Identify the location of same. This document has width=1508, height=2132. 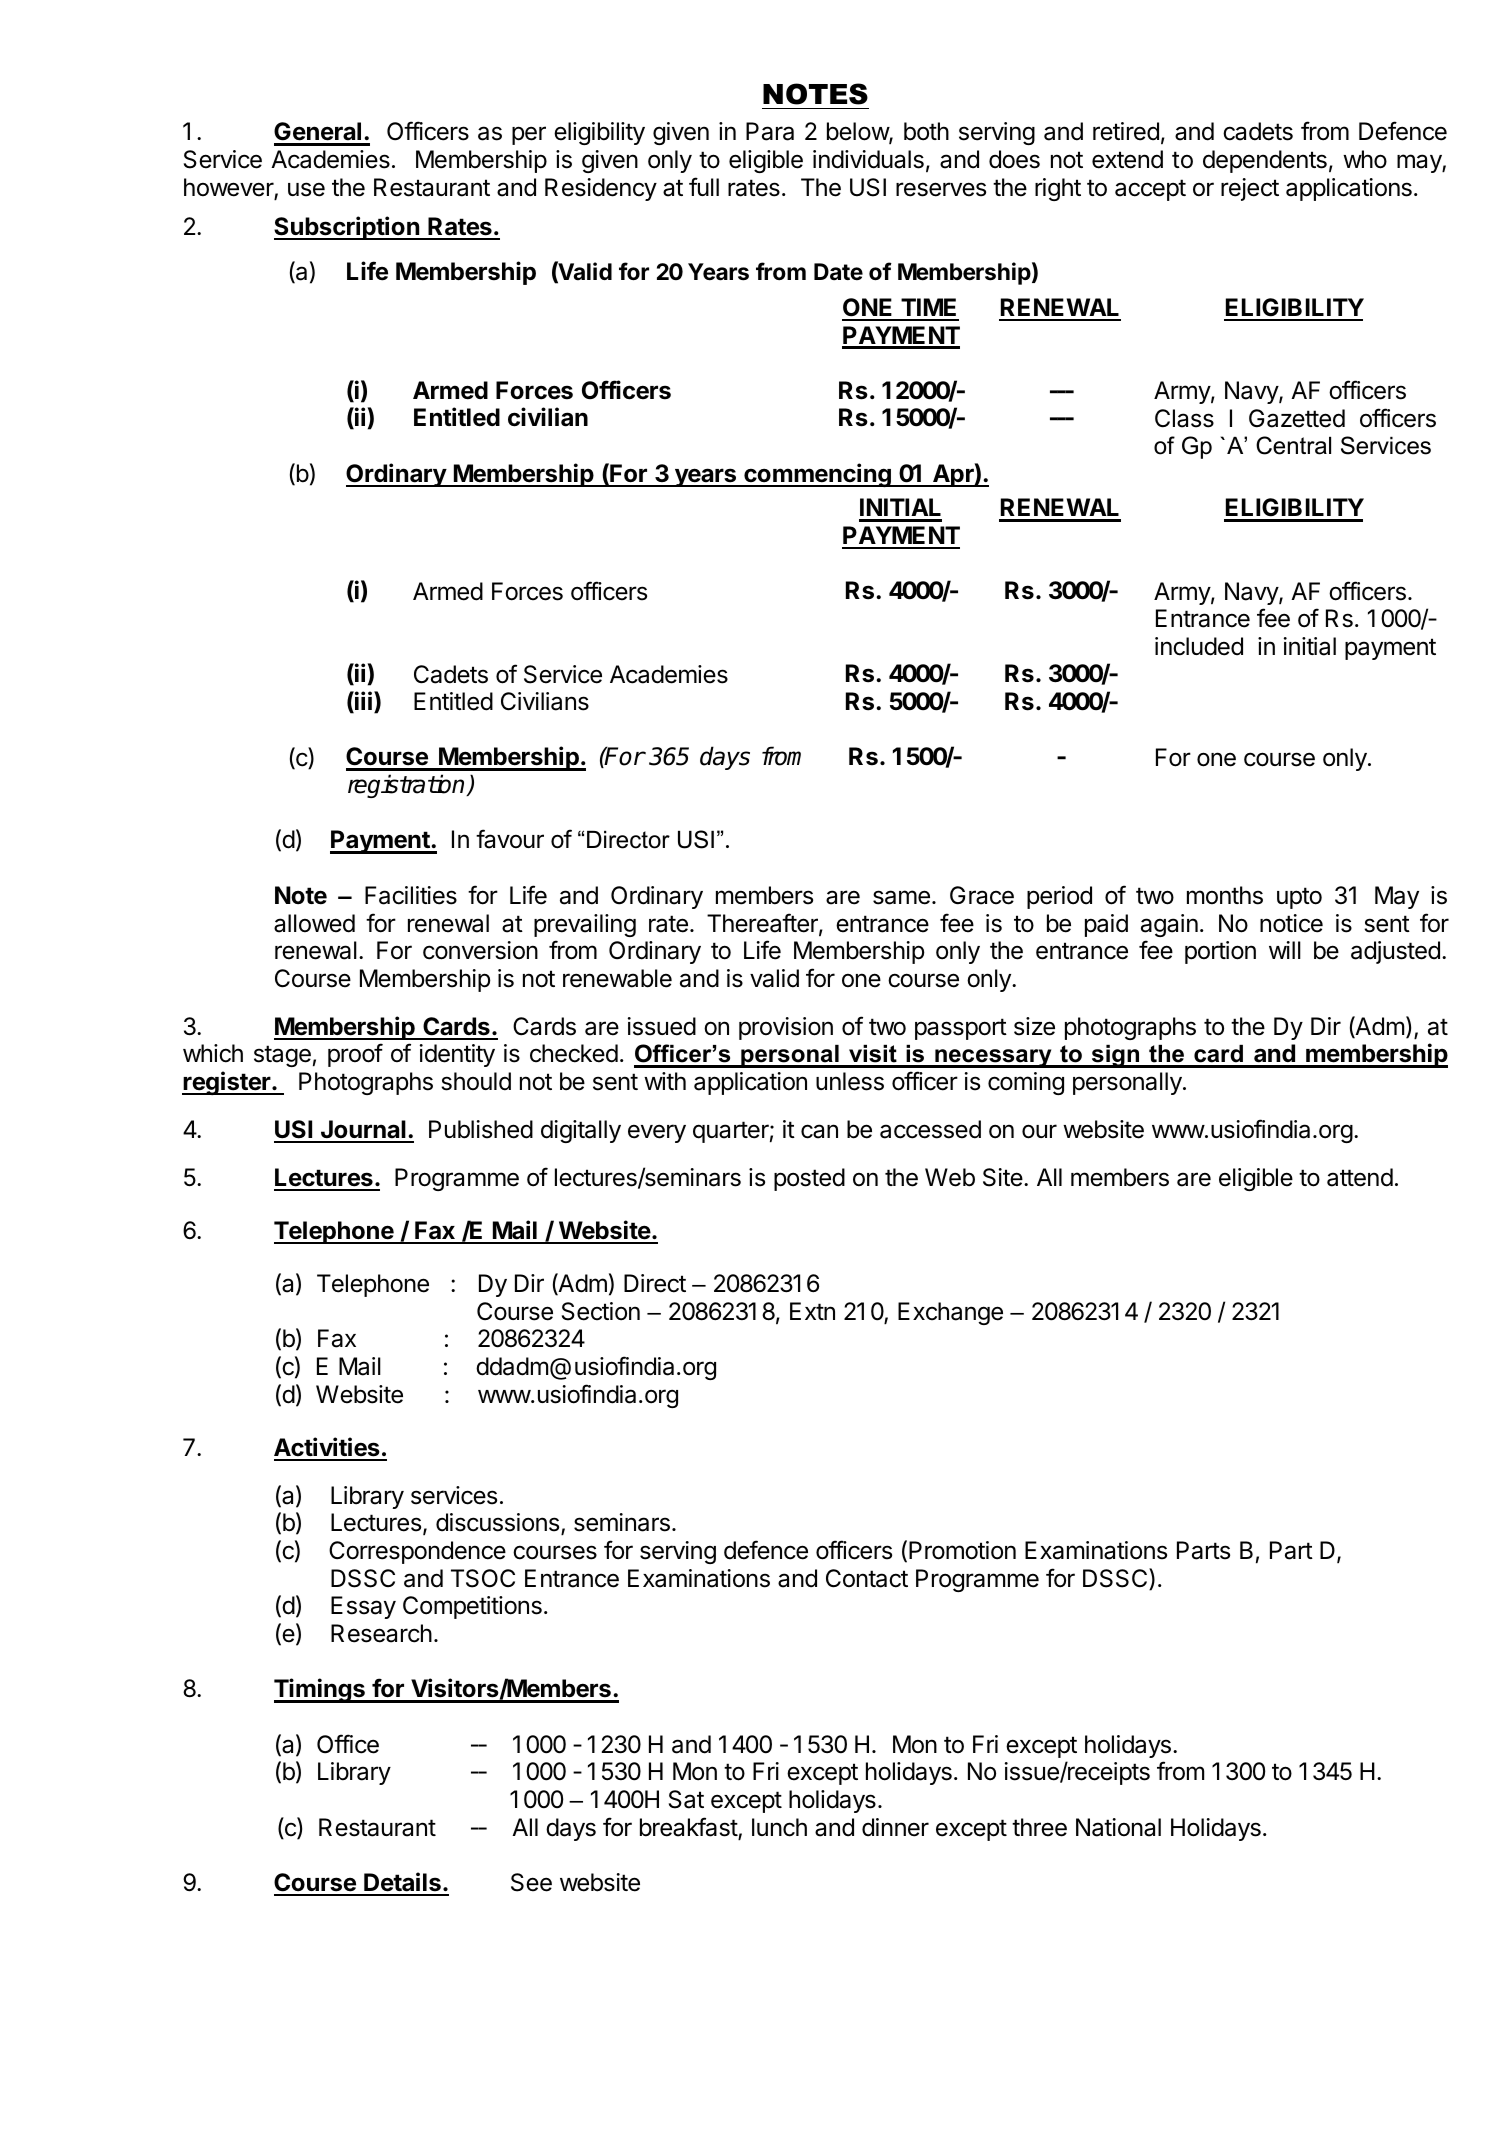
(901, 897).
